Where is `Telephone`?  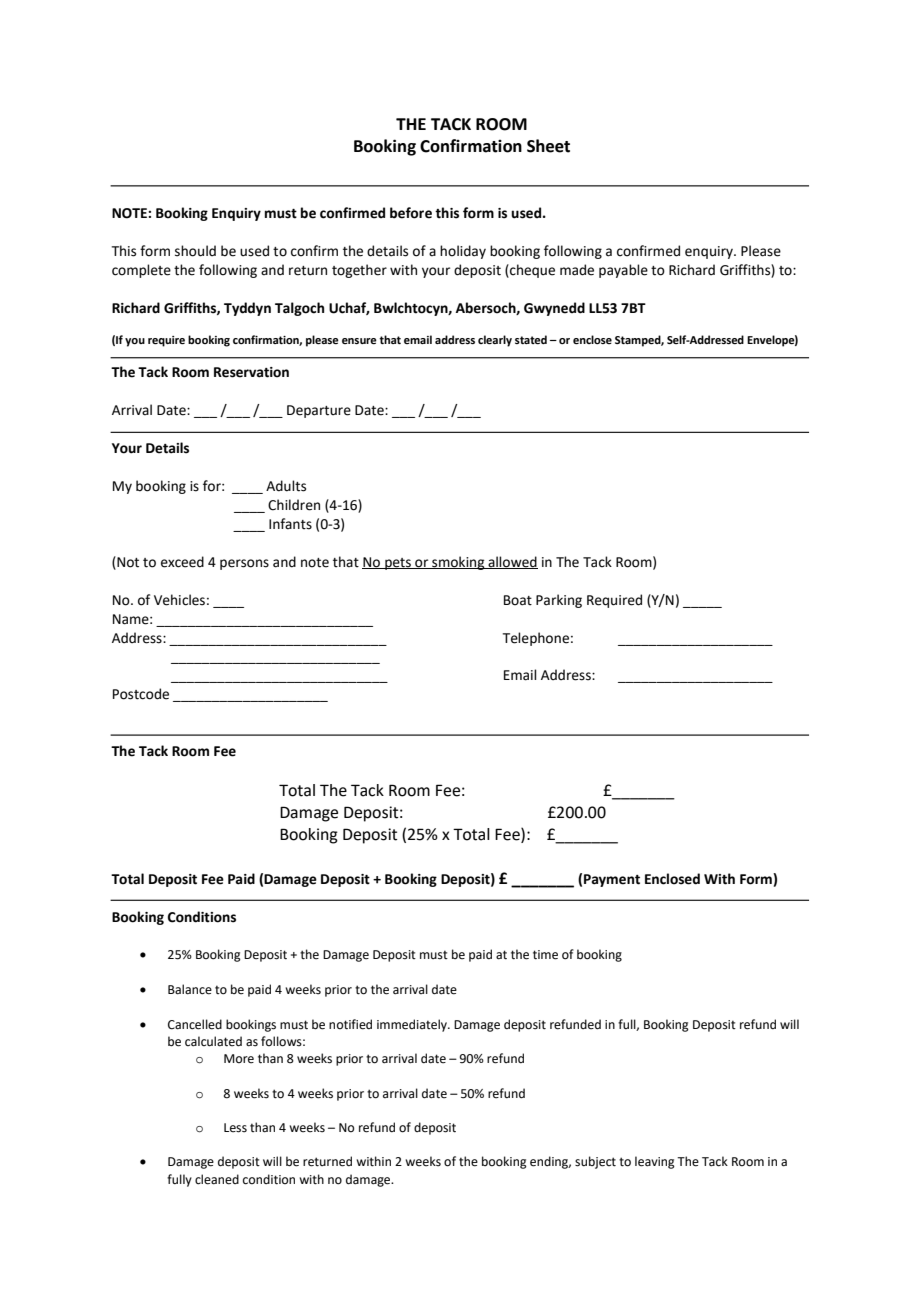
Telephone is located at coordinates (536, 639).
